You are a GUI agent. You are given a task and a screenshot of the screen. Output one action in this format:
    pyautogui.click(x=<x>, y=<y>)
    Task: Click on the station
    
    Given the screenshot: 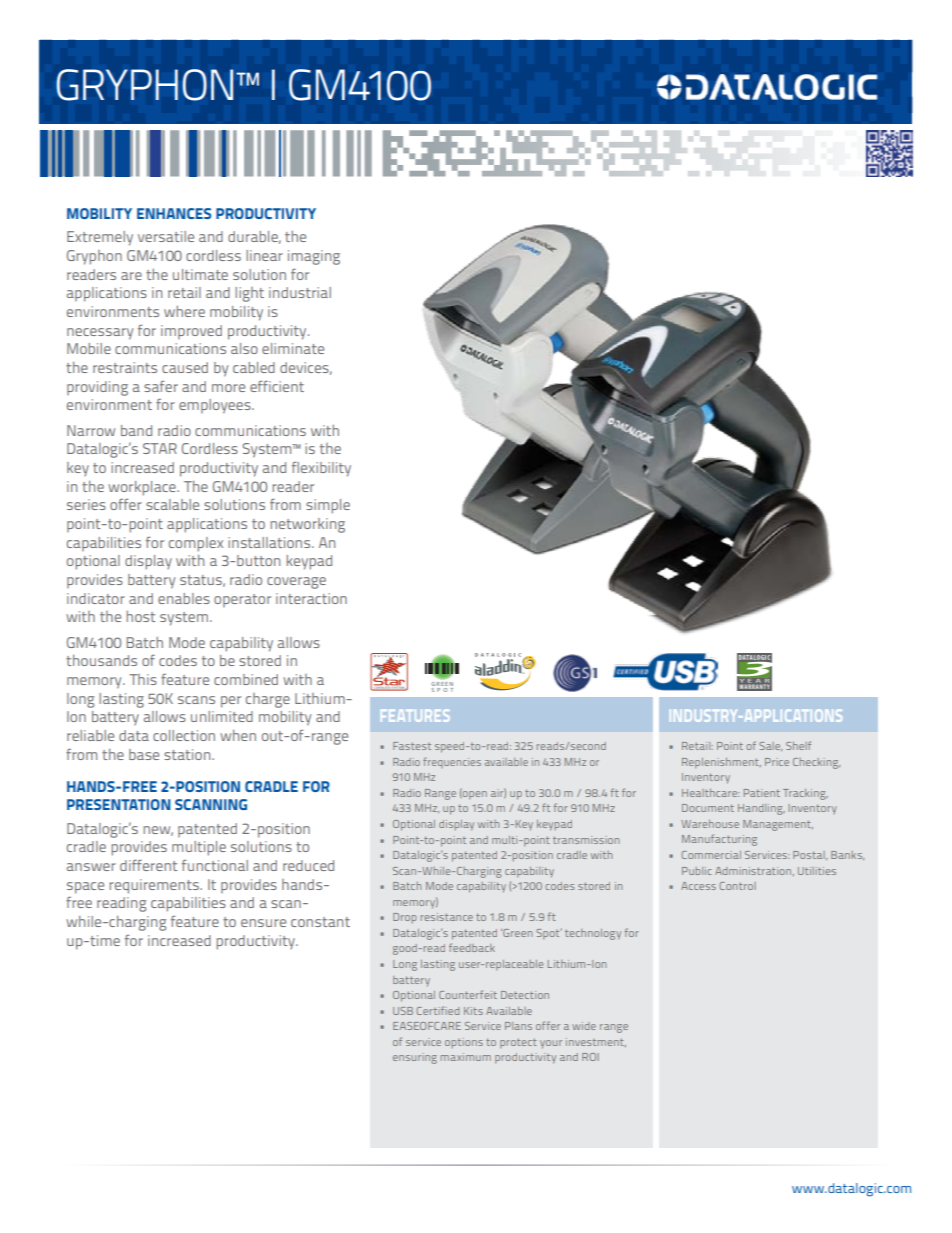 What is the action you would take?
    pyautogui.click(x=188, y=754)
